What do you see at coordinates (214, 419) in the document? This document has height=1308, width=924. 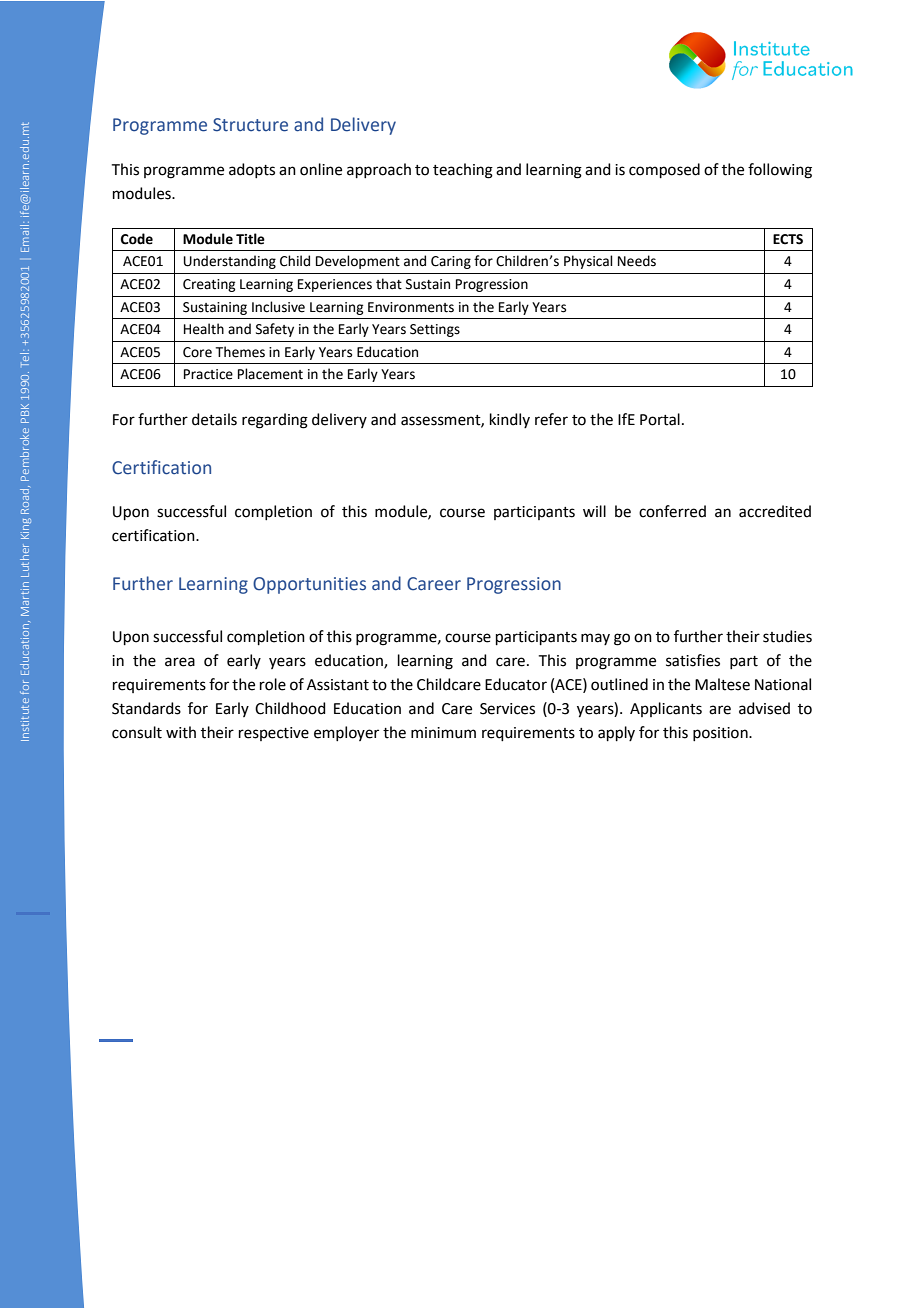 I see `details` at bounding box center [214, 419].
